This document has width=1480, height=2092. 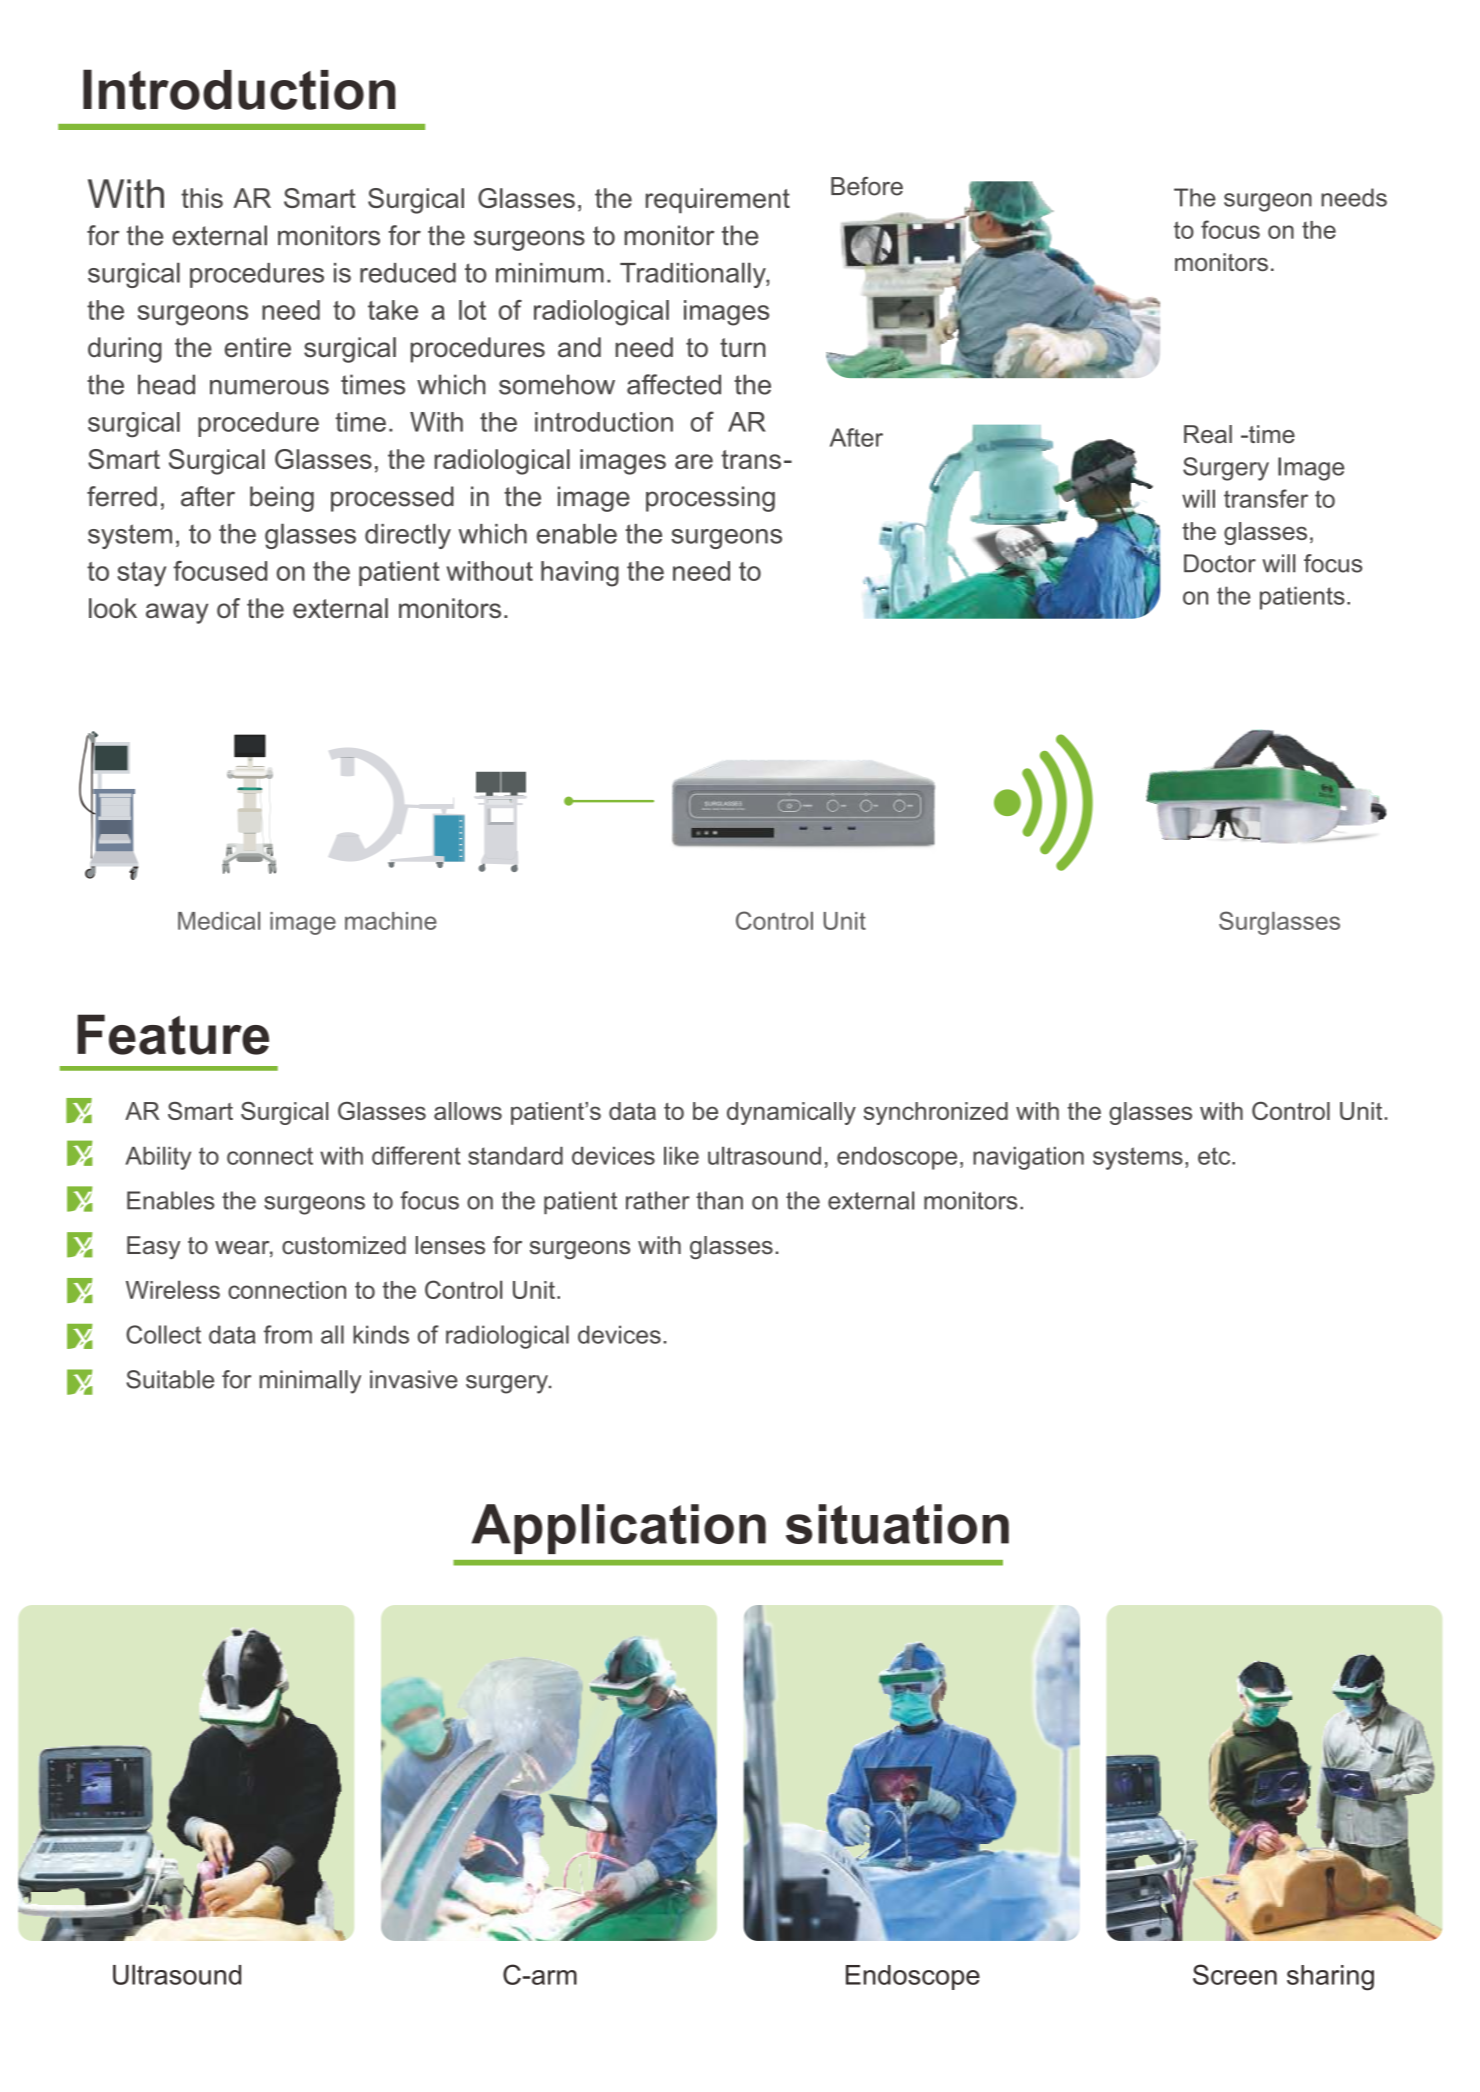 I want to click on requirement, so click(x=718, y=201).
